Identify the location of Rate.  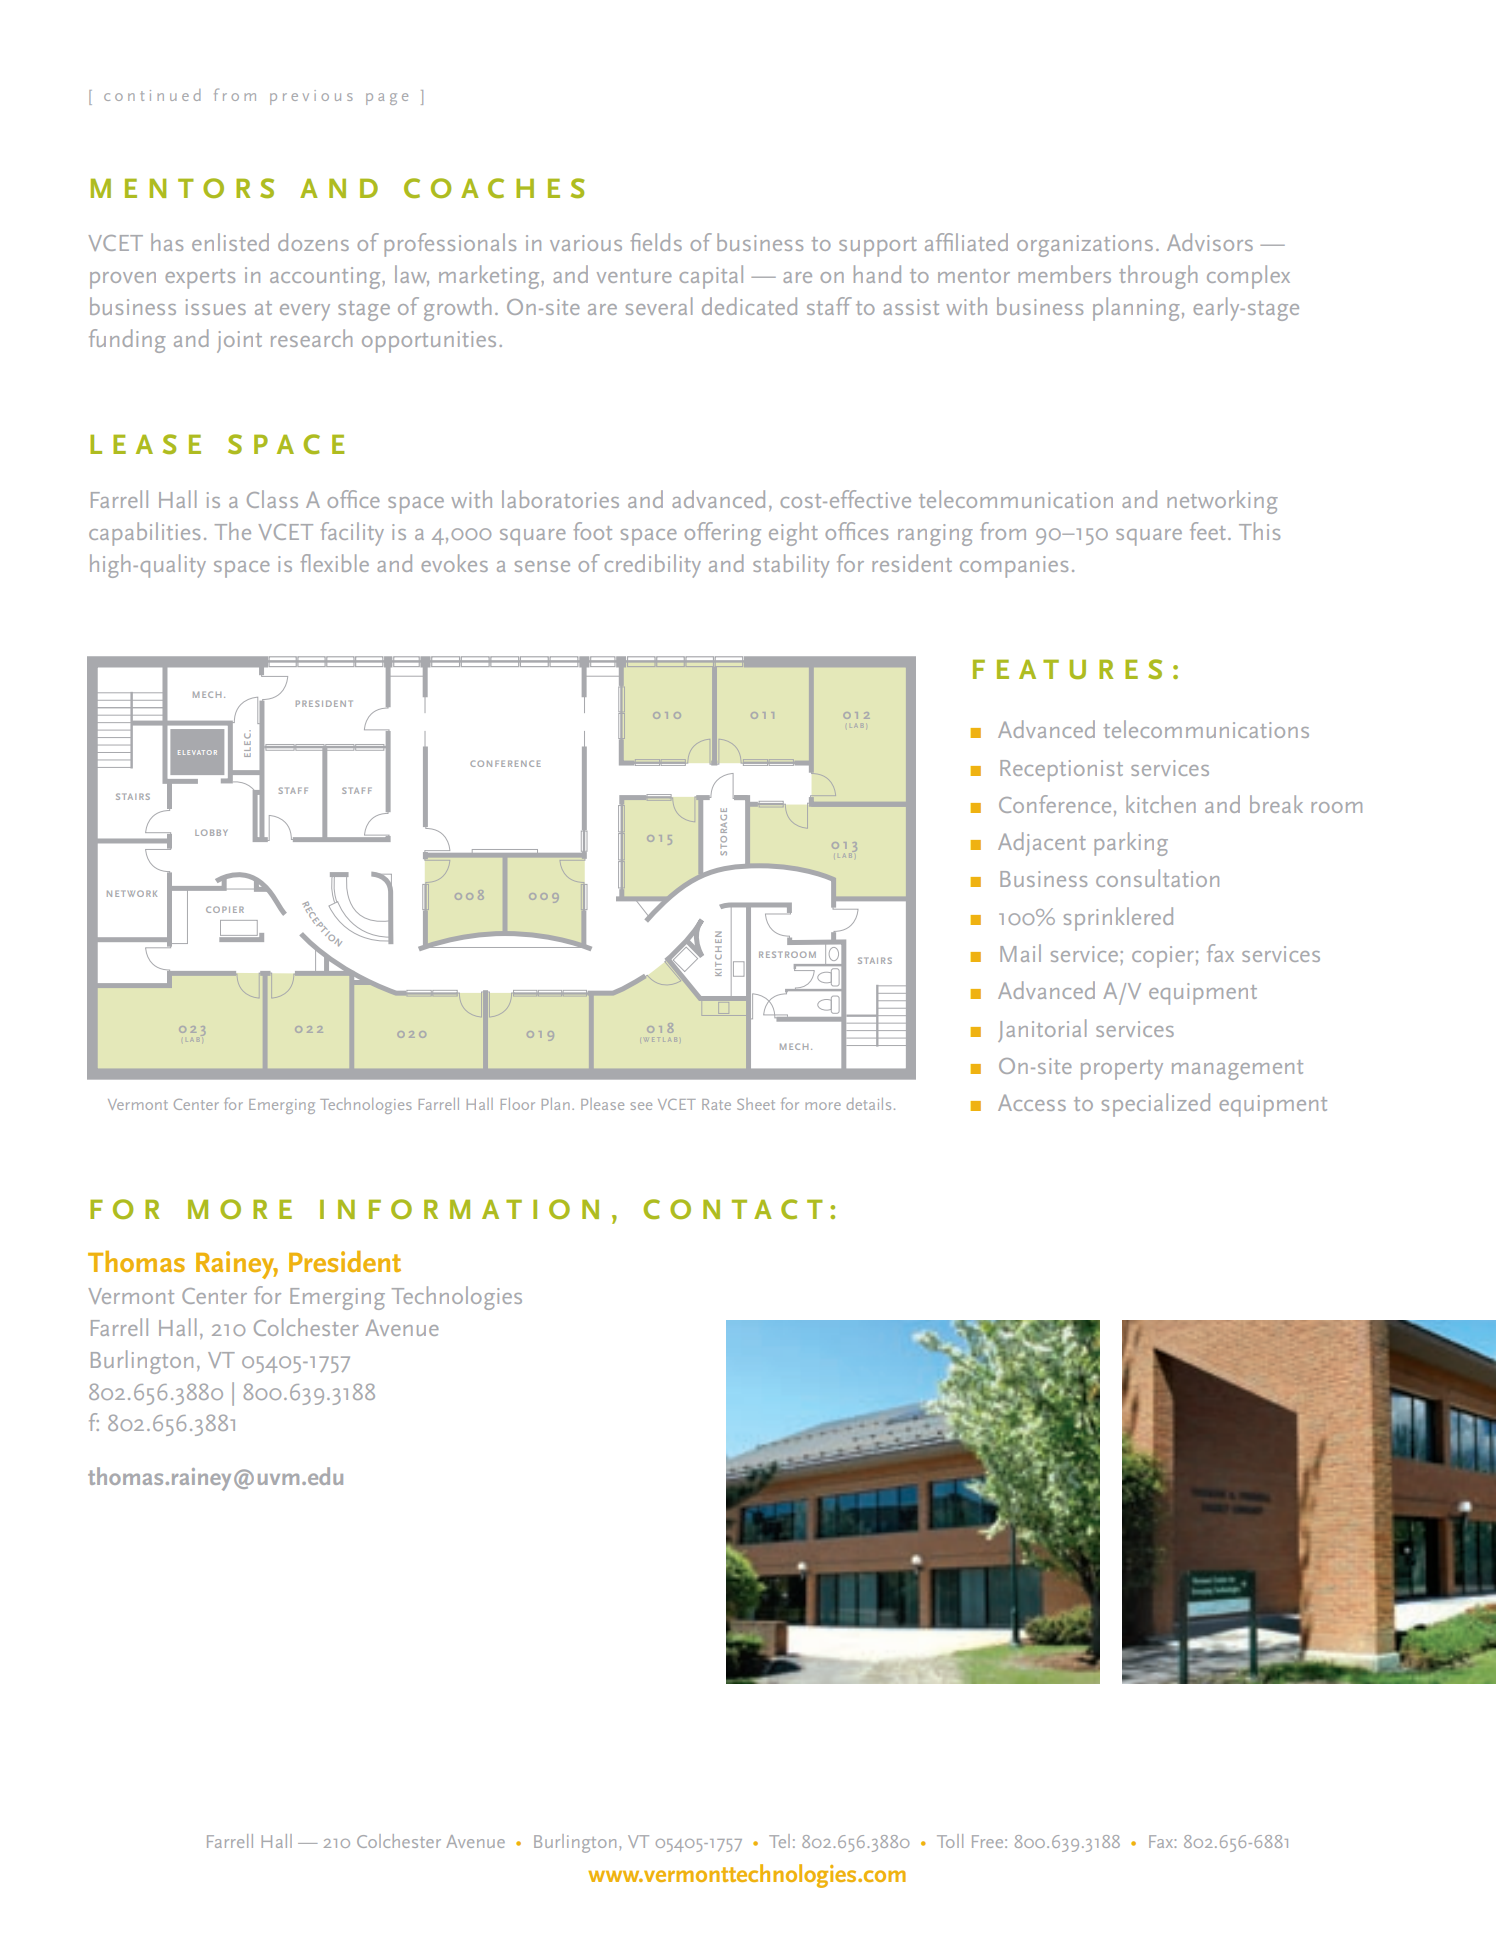
(716, 1104).
